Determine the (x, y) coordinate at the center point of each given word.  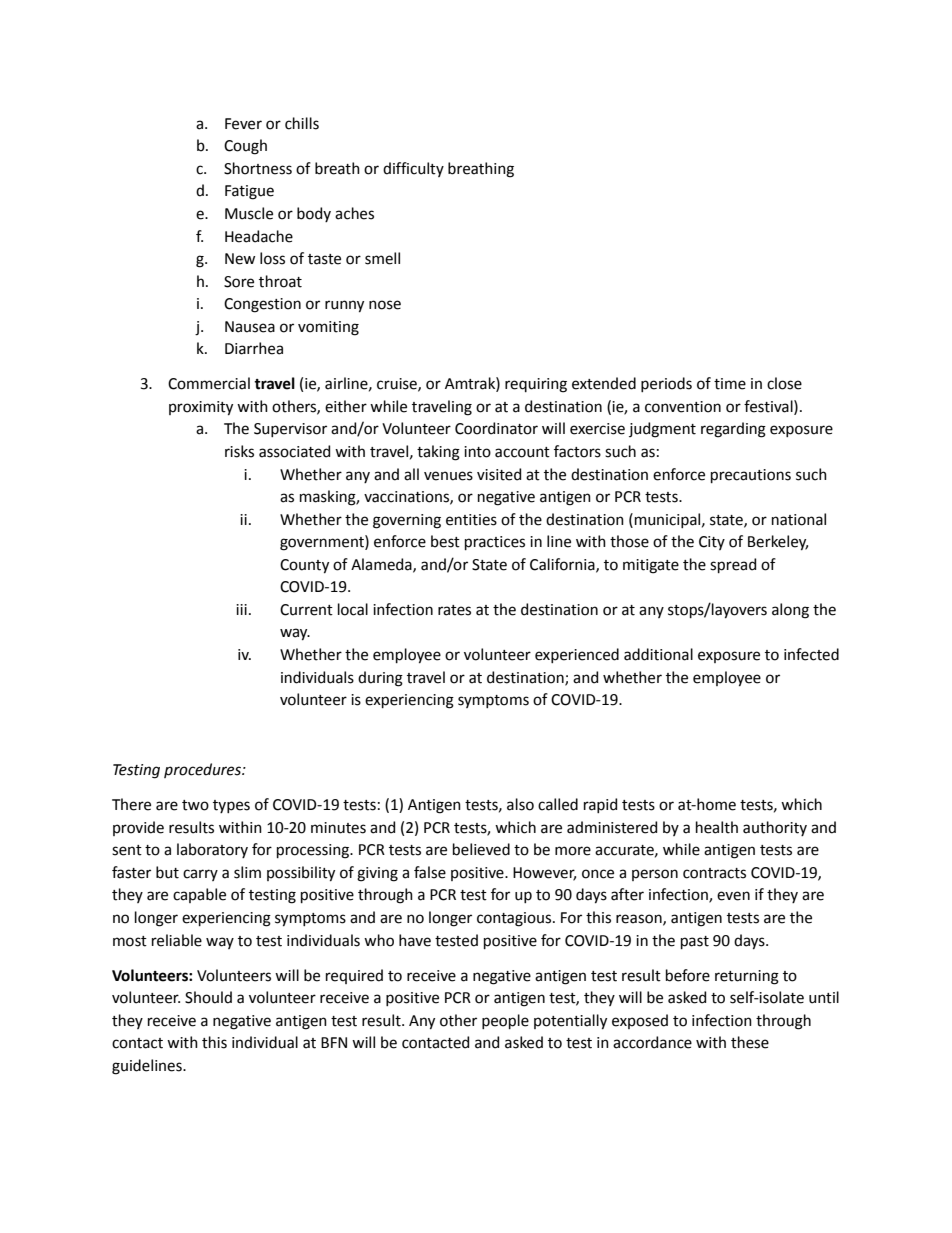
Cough (245, 147)
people (505, 1021)
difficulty (413, 169)
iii (241, 609)
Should (208, 997)
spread (733, 565)
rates (454, 610)
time (730, 384)
